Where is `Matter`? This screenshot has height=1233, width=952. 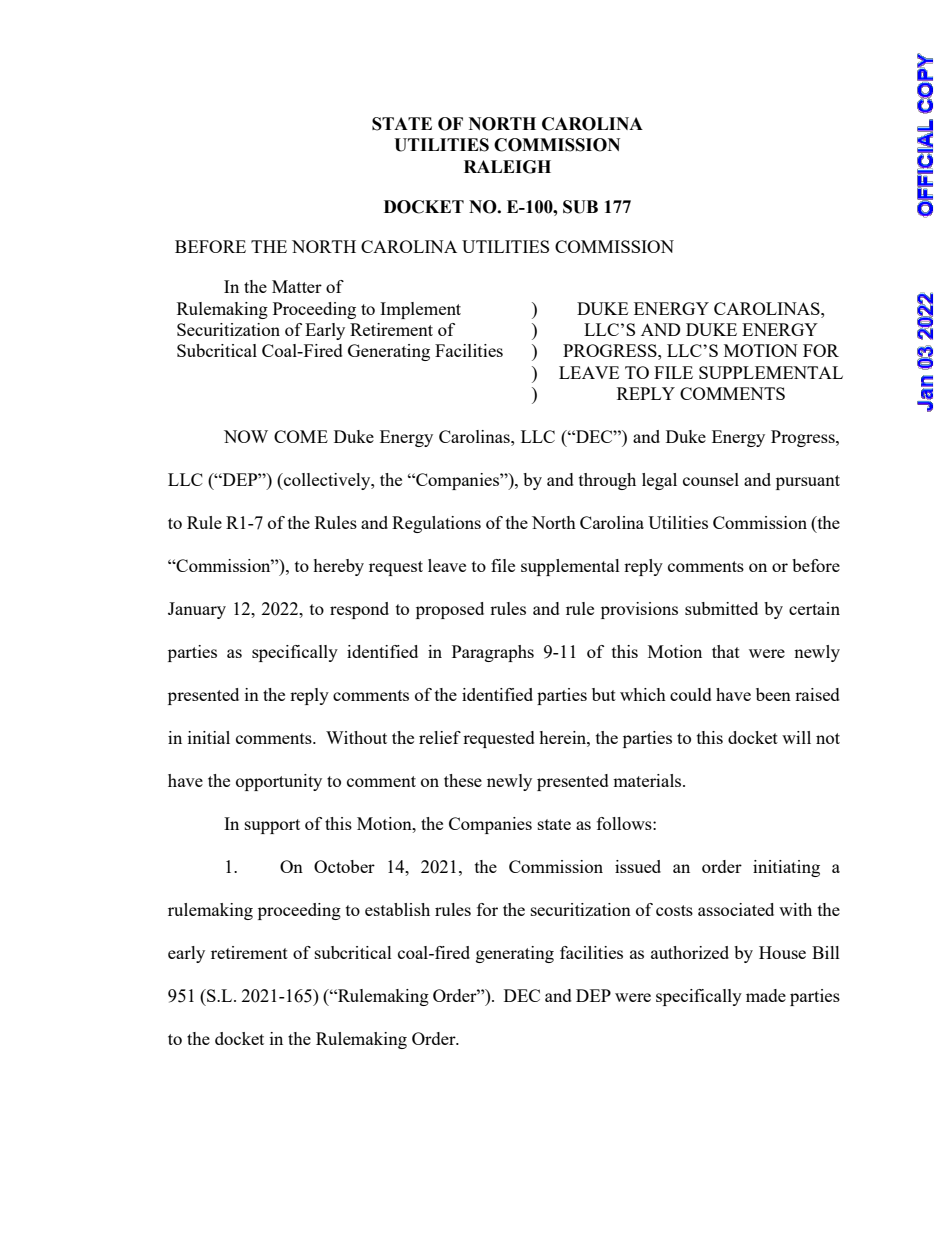 Matter is located at coordinates (297, 286).
